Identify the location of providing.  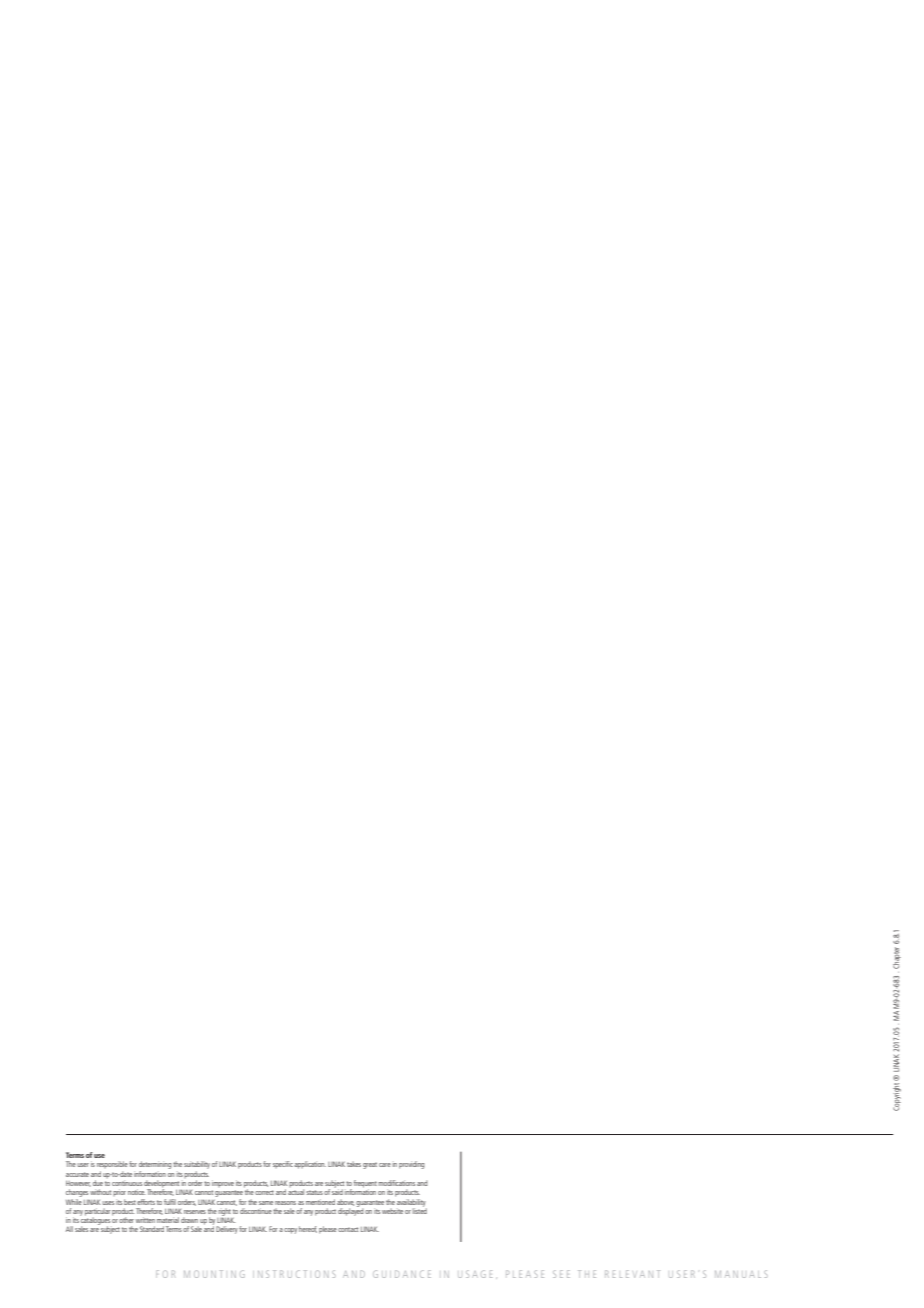
(411, 1165).
